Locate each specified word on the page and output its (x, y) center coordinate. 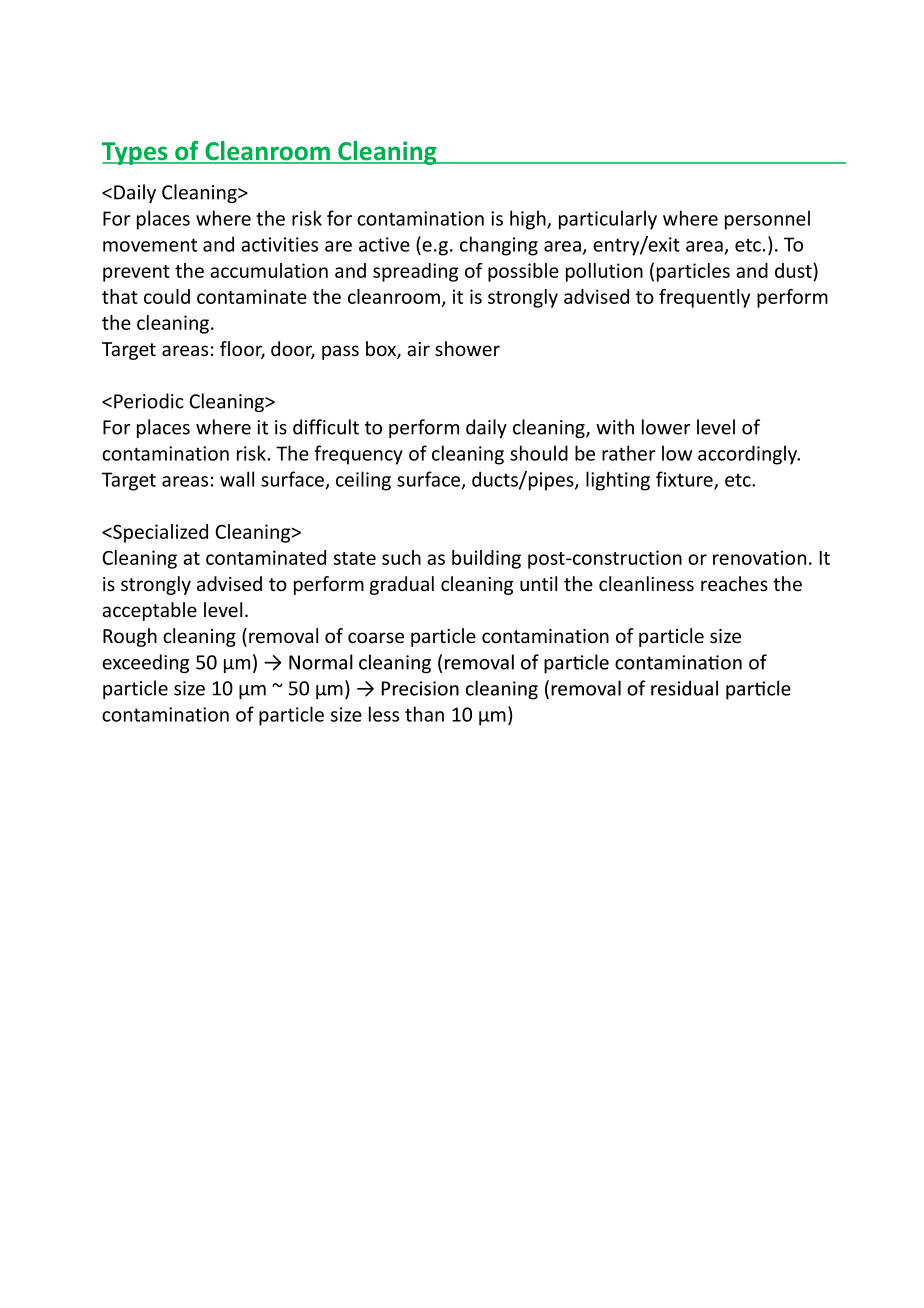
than (424, 714)
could (167, 296)
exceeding (145, 663)
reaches (734, 584)
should (539, 453)
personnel (767, 220)
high (529, 220)
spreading (415, 272)
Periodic (149, 401)
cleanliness (646, 584)
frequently (704, 298)
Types (136, 153)
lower (666, 427)
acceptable (149, 611)
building (486, 559)
